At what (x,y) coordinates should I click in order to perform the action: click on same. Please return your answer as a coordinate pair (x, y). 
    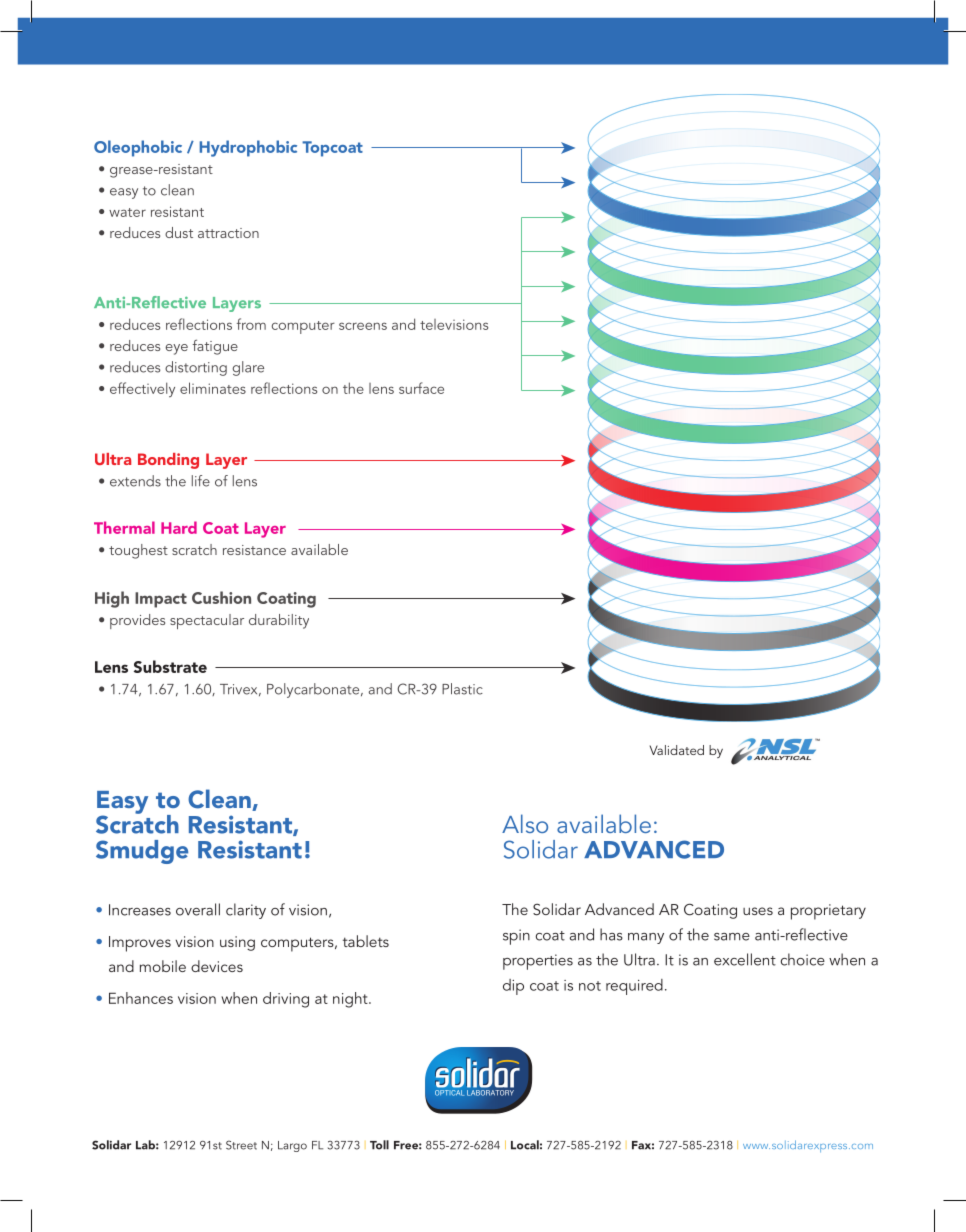
    Looking at the image, I should click on (732, 937).
